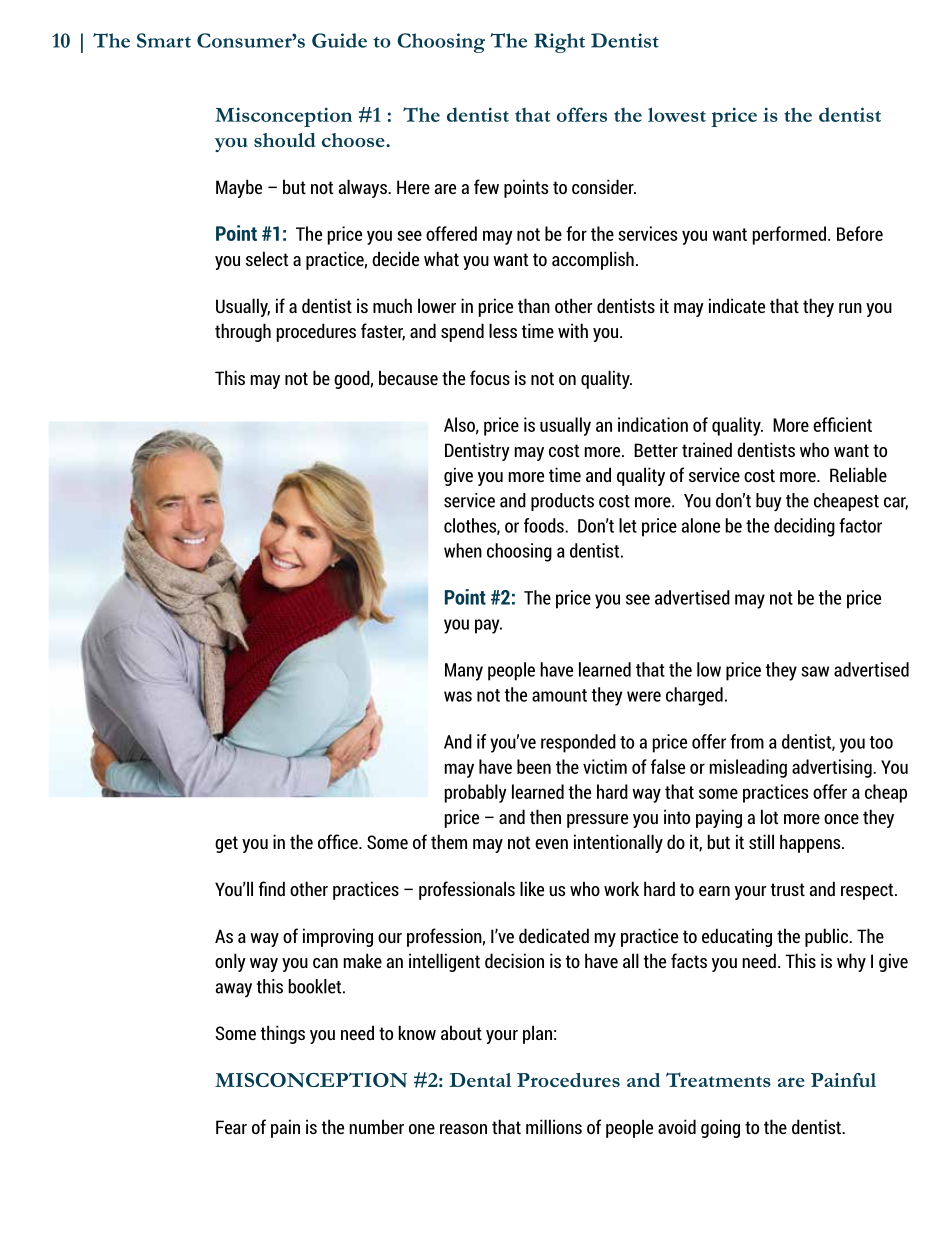 This screenshot has height=1233, width=952. I want to click on performed, so click(789, 235).
